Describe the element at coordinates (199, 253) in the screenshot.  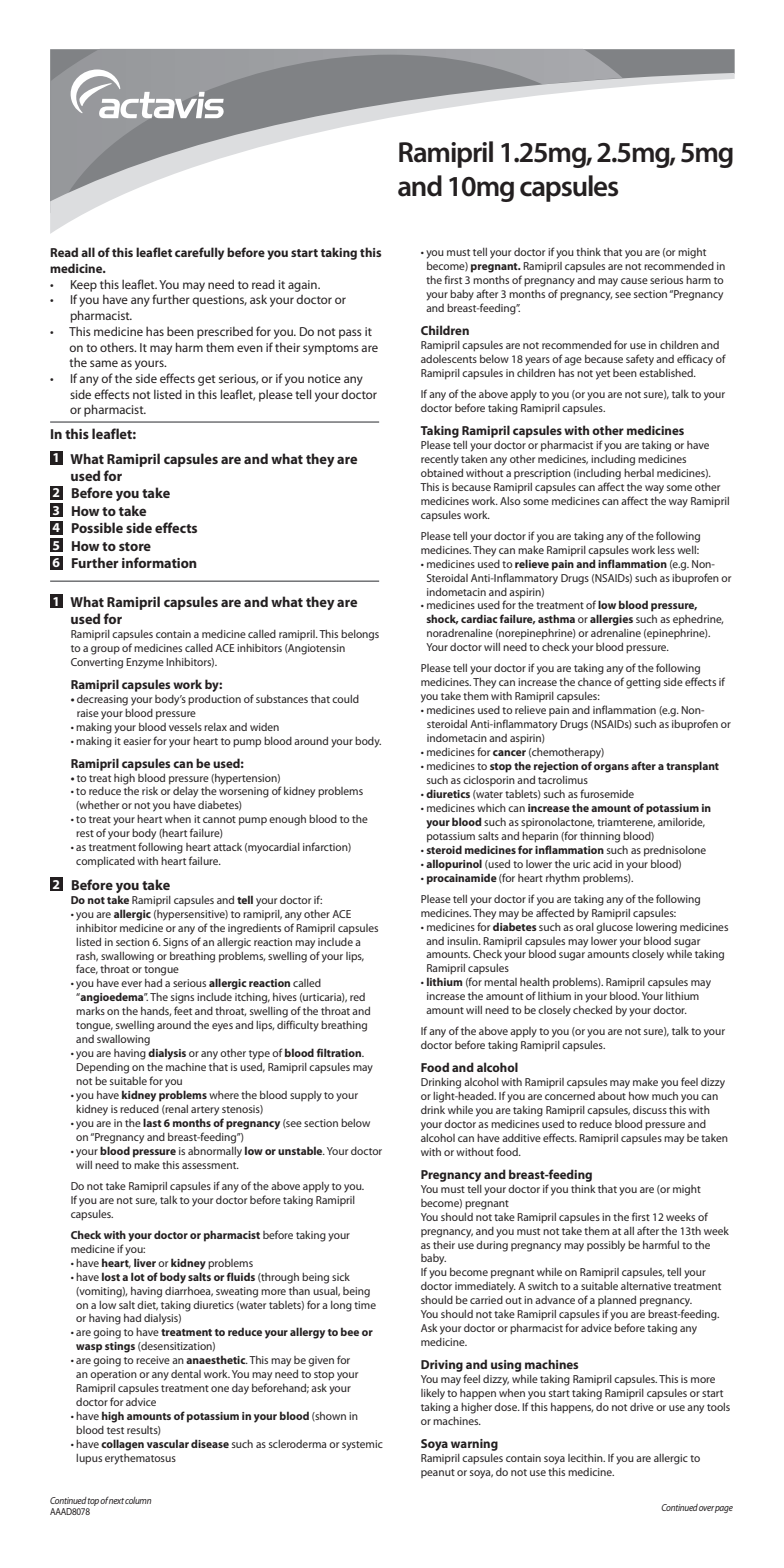
I see `carefully` at that location.
